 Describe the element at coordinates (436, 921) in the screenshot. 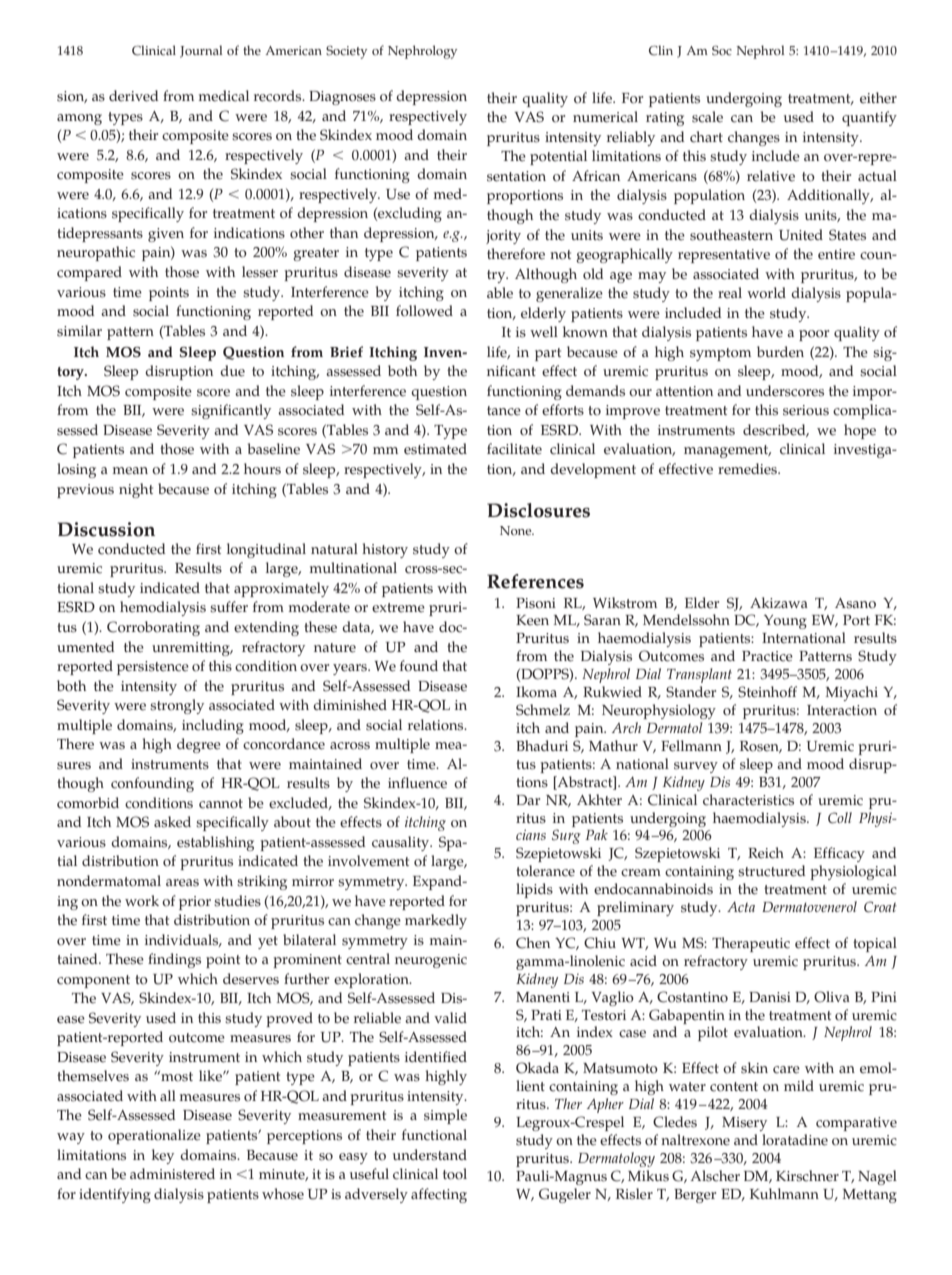

I see `markedly` at that location.
